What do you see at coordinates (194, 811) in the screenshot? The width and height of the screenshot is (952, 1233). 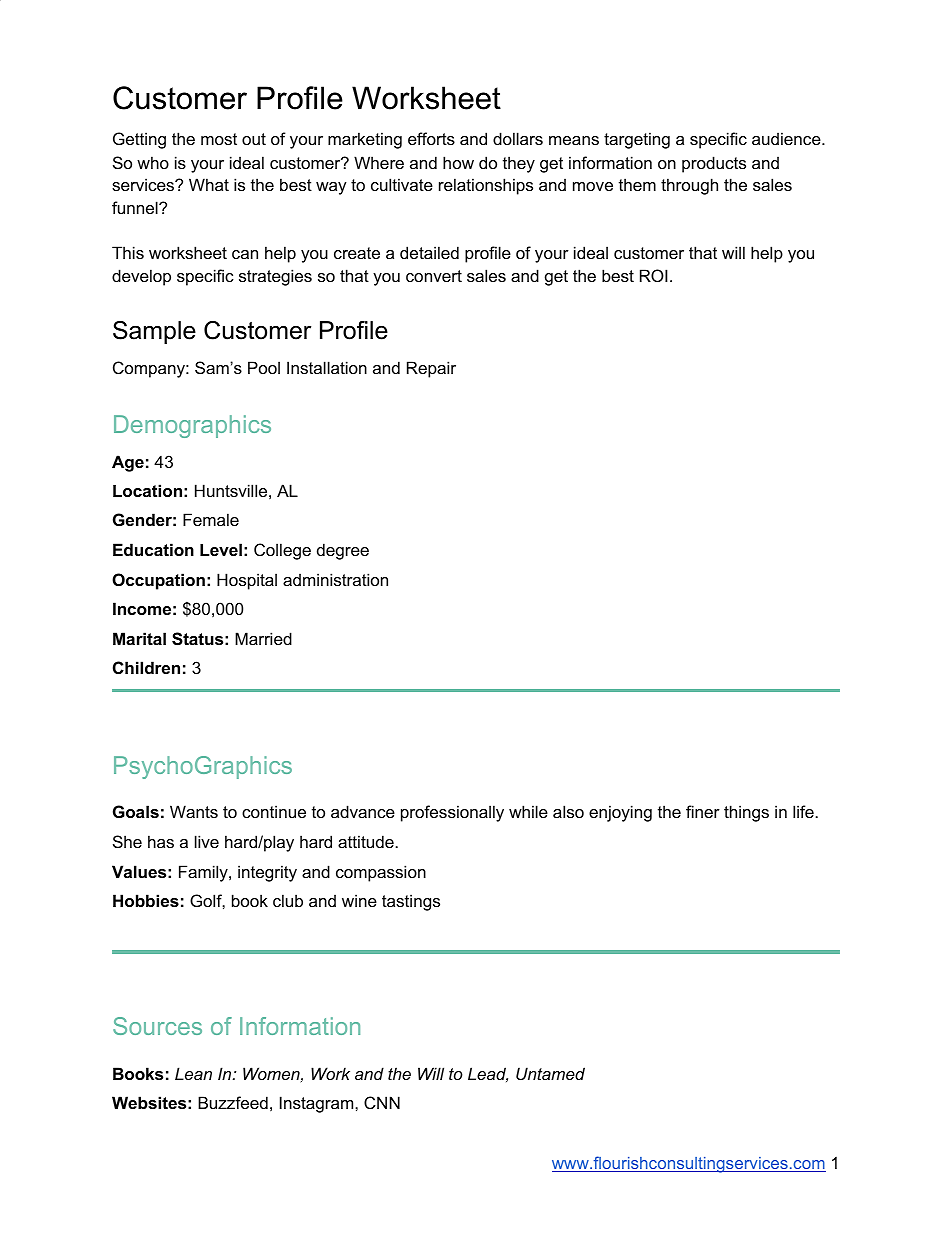 I see `Wants` at bounding box center [194, 811].
